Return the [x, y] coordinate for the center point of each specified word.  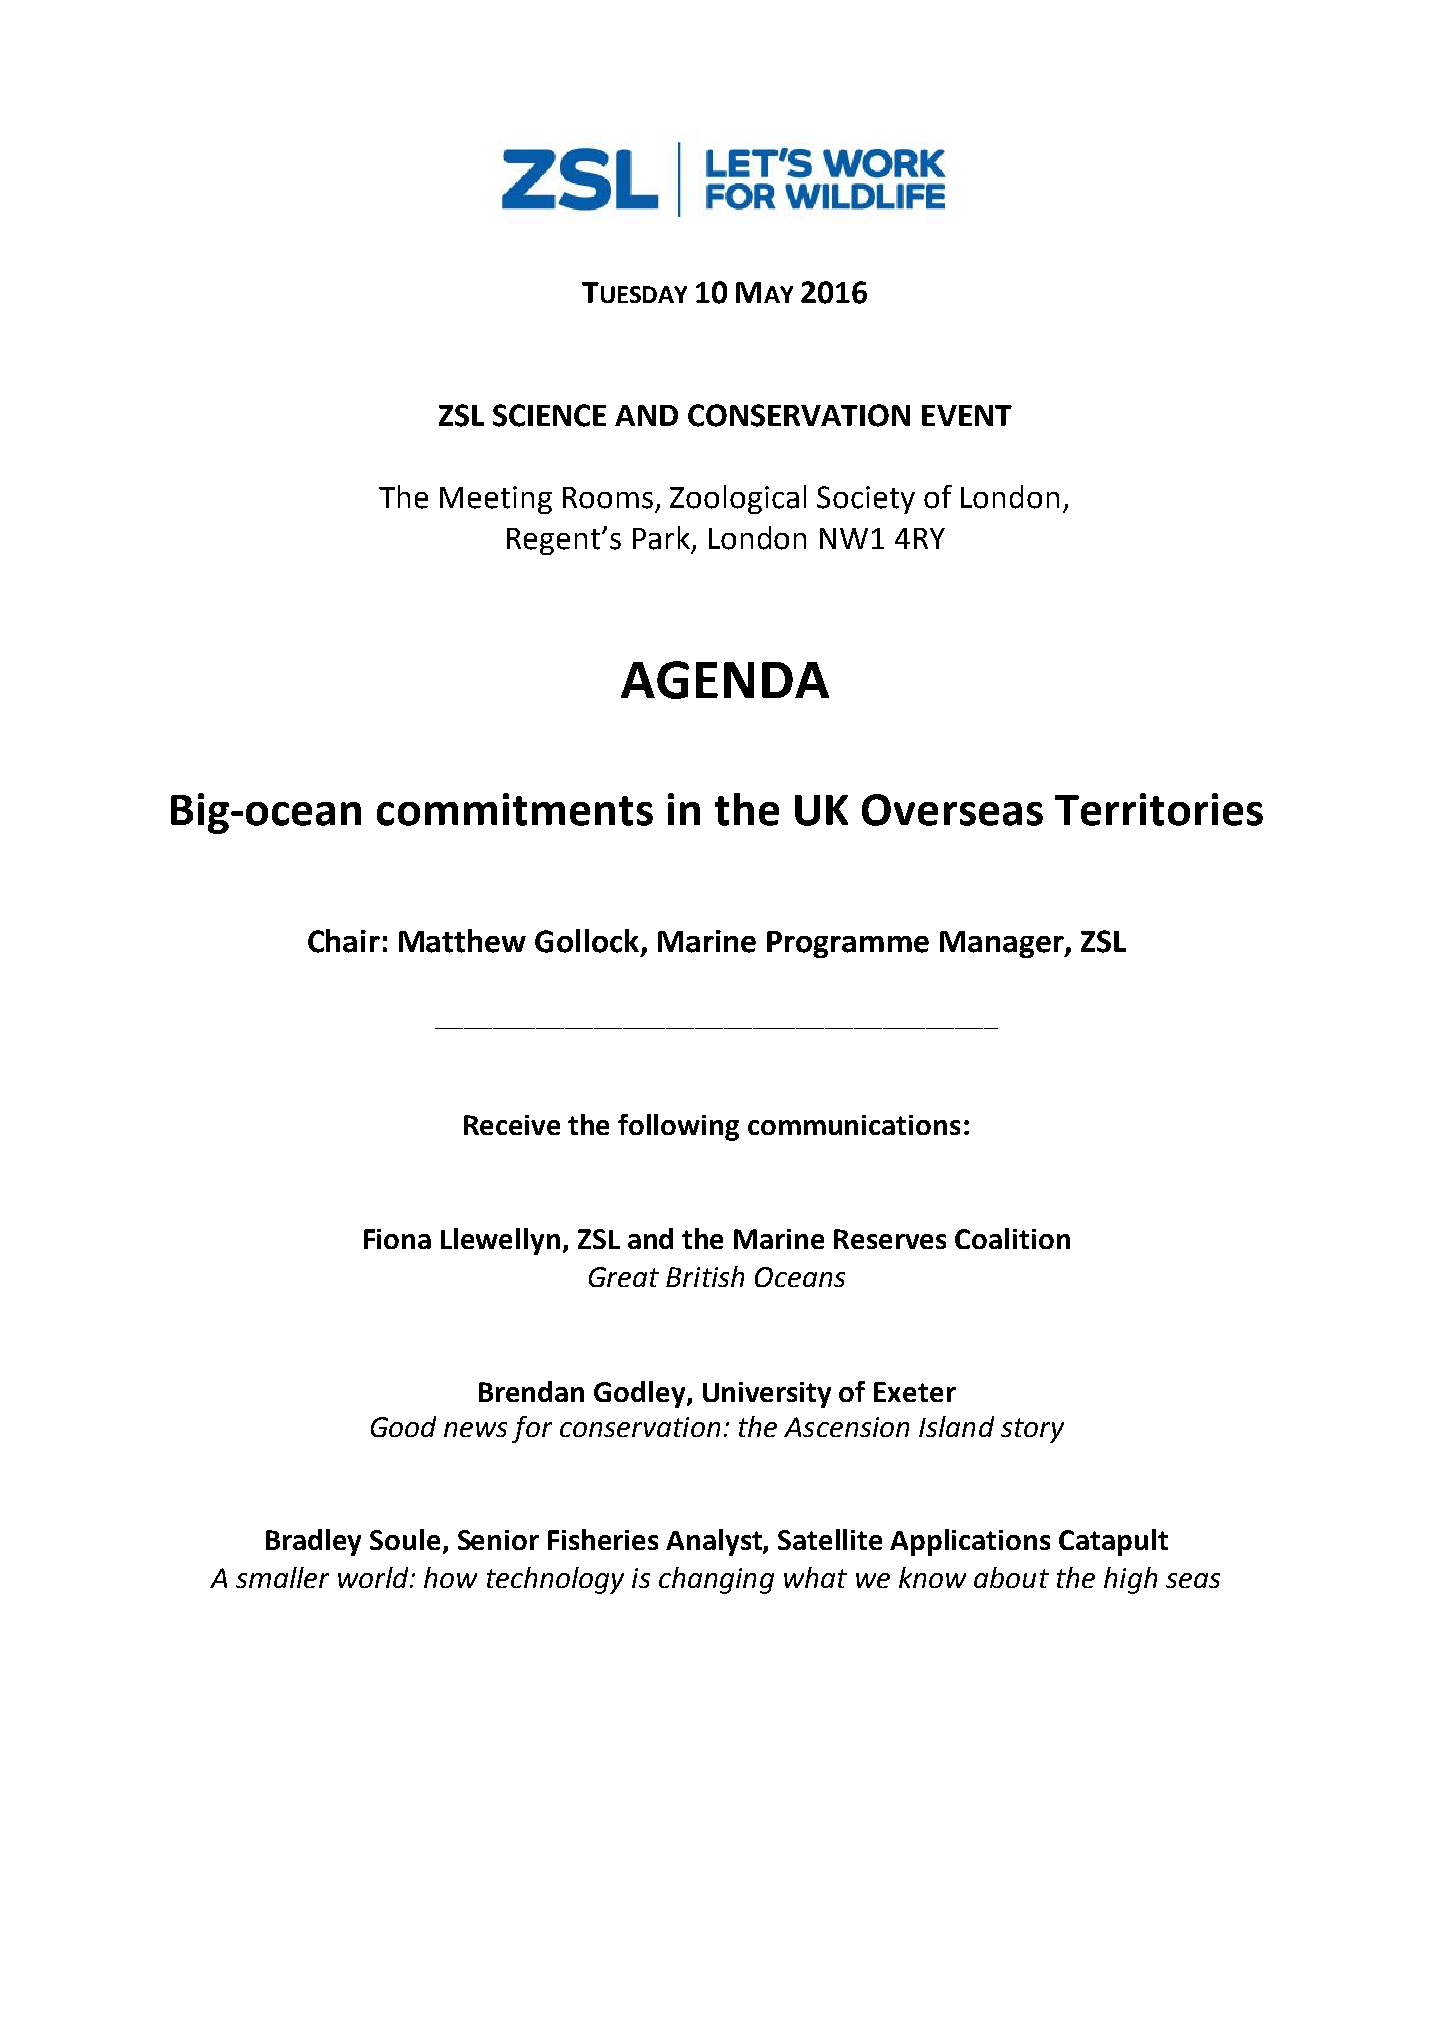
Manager [1003, 944]
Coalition [1012, 1238]
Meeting [496, 500]
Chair [344, 941]
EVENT [967, 415]
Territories [1159, 809]
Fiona [397, 1239]
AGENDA [725, 680]
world [374, 1577]
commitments [515, 809]
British [705, 1276]
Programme [848, 944]
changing [716, 1580]
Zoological [738, 499]
